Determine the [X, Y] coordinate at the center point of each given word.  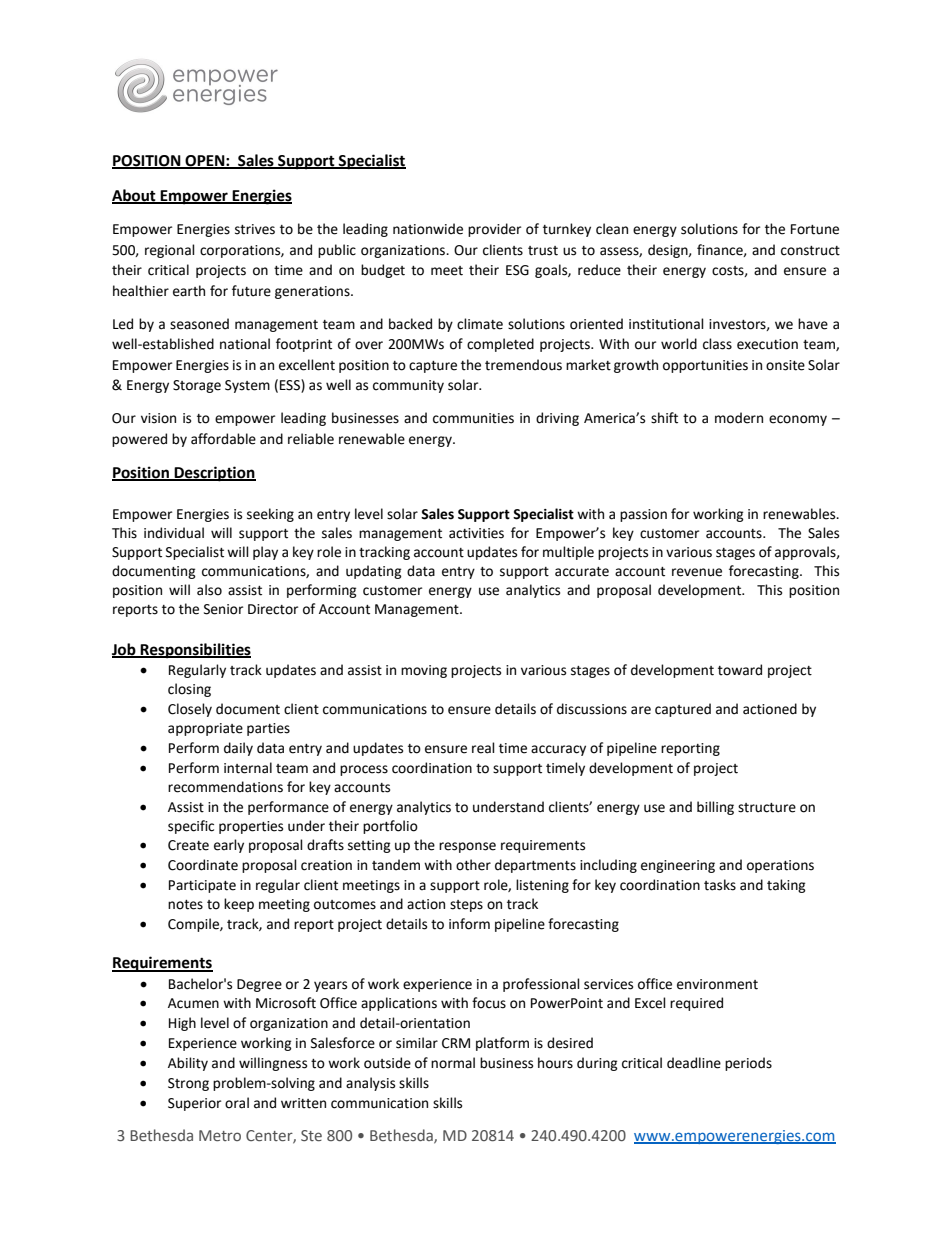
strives [255, 229]
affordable [223, 439]
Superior [194, 1104]
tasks [720, 885]
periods [748, 1064]
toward [740, 670]
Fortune [815, 229]
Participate [202, 886]
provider [494, 230]
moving [424, 671]
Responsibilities [195, 651]
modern [739, 418]
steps [466, 906]
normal [453, 1063]
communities [473, 418]
